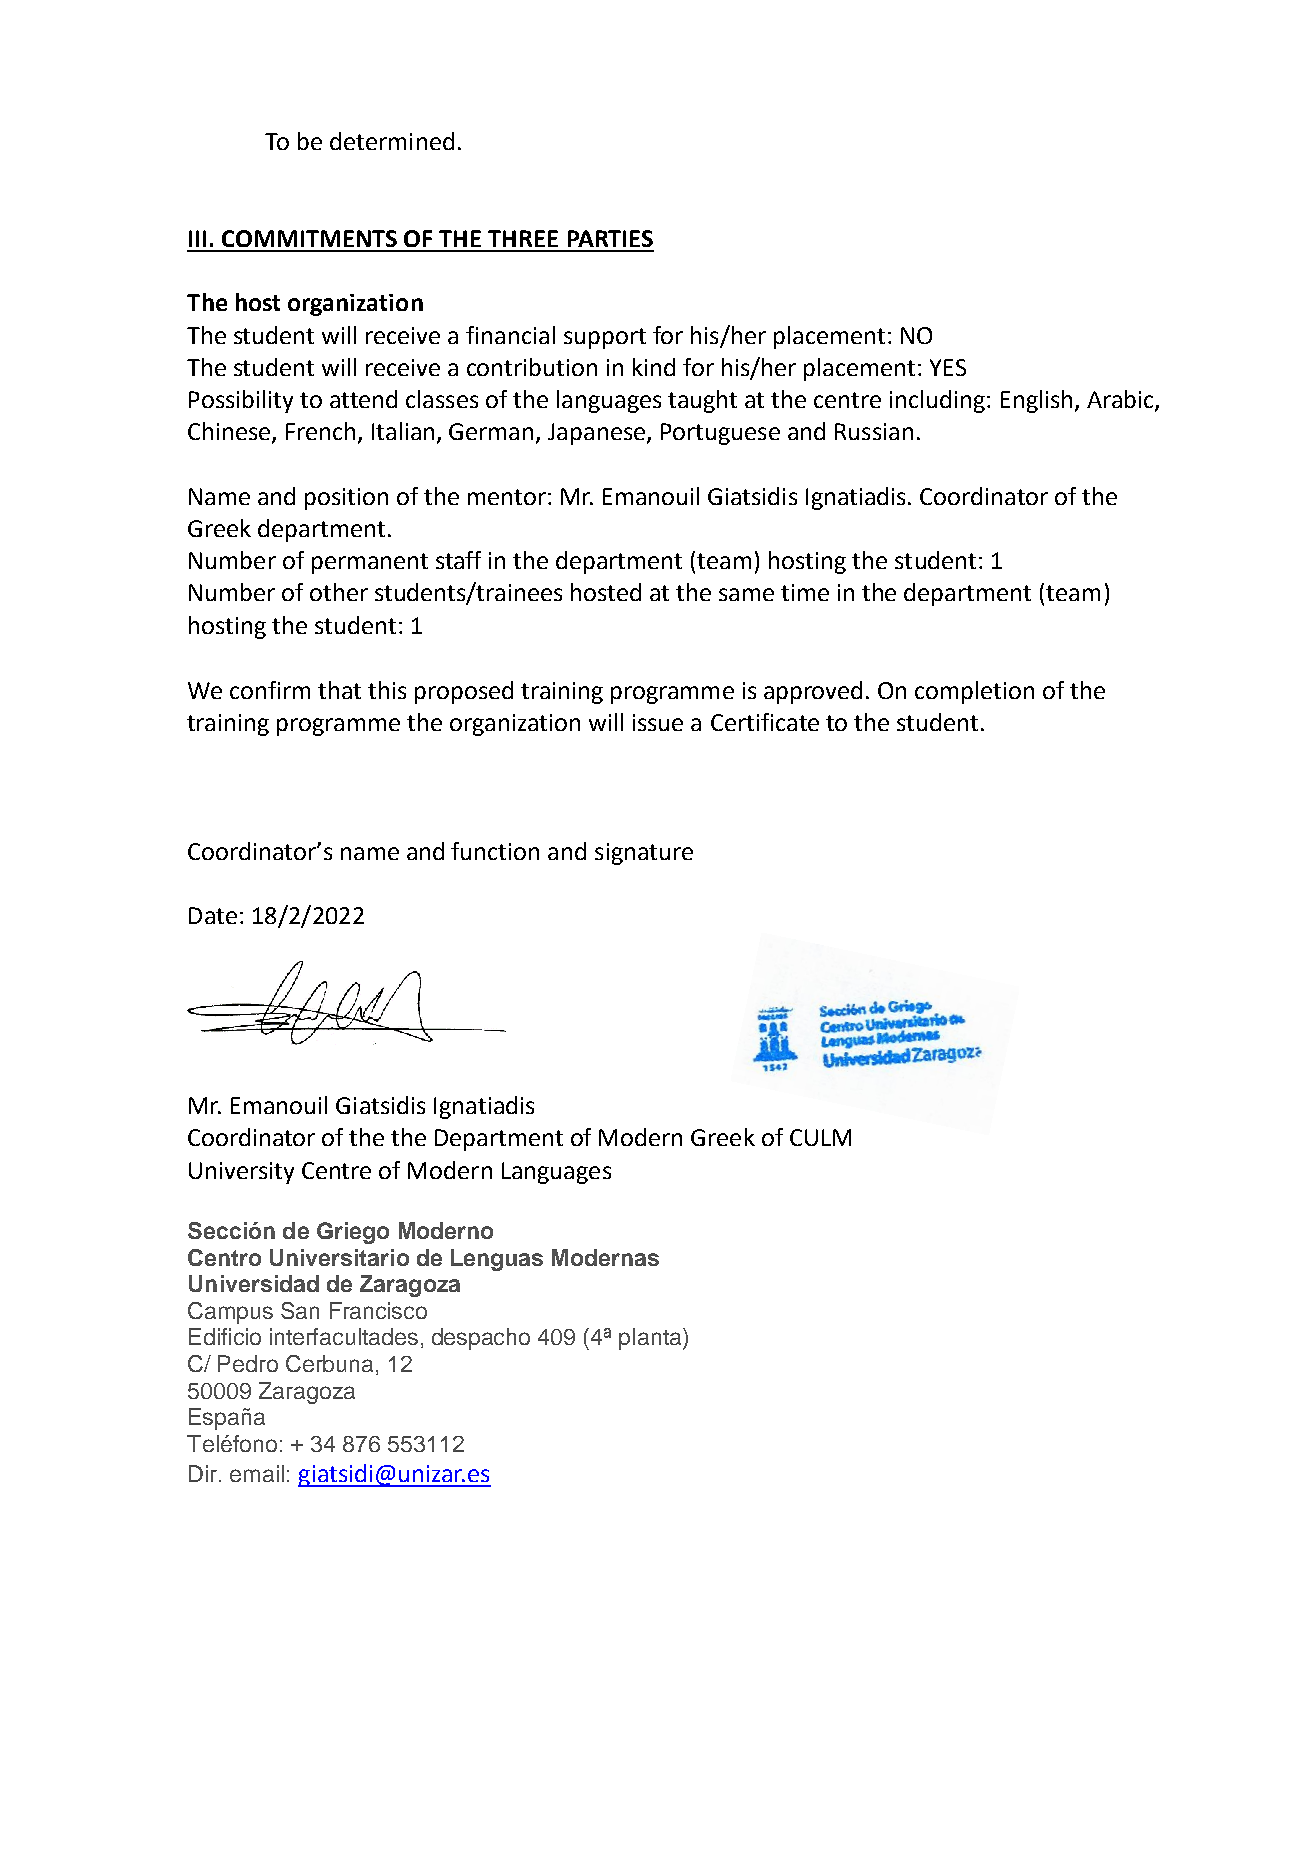  What do you see at coordinates (257, 1473) in the screenshot?
I see `email` at bounding box center [257, 1473].
